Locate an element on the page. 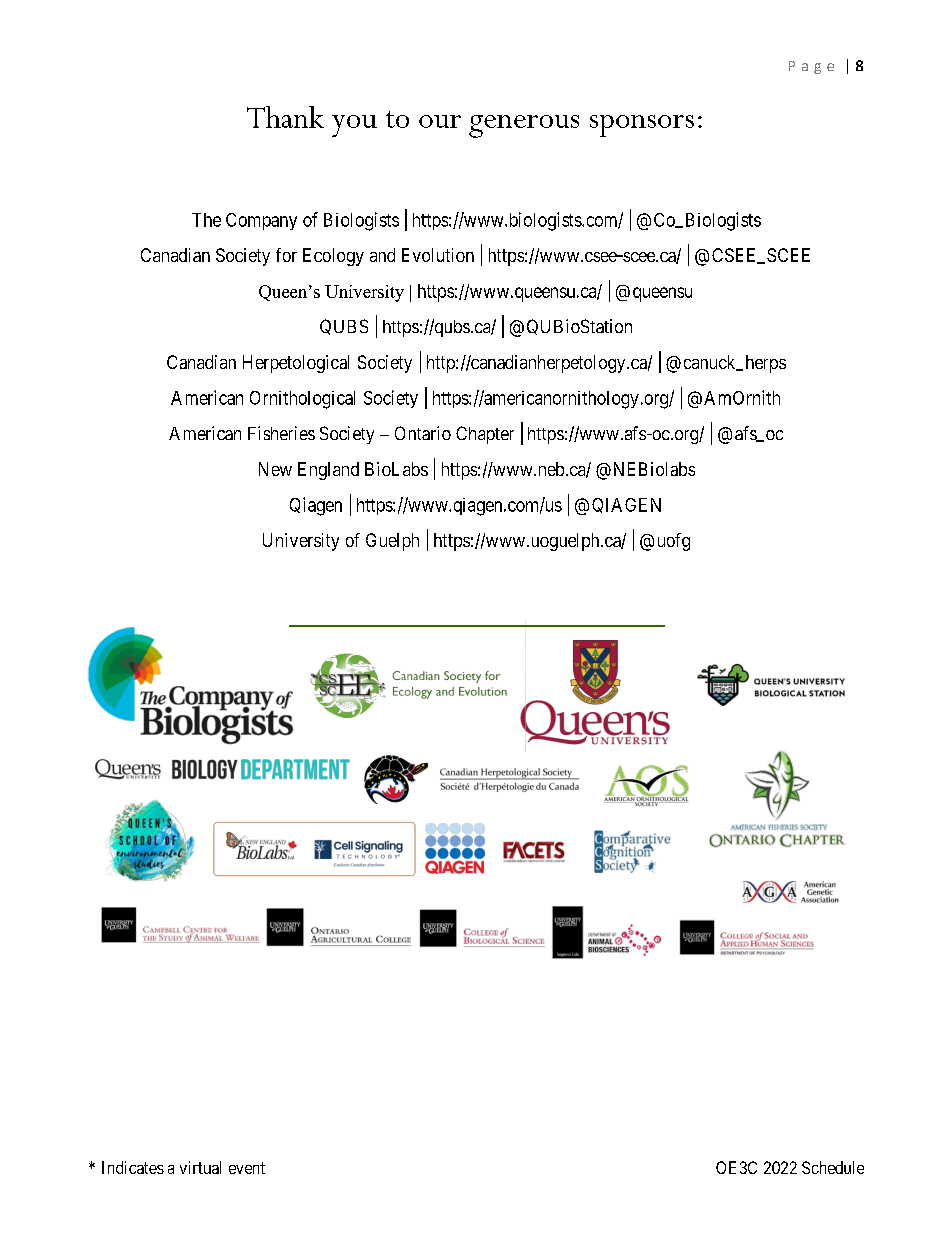  Chapter is located at coordinates (485, 435).
